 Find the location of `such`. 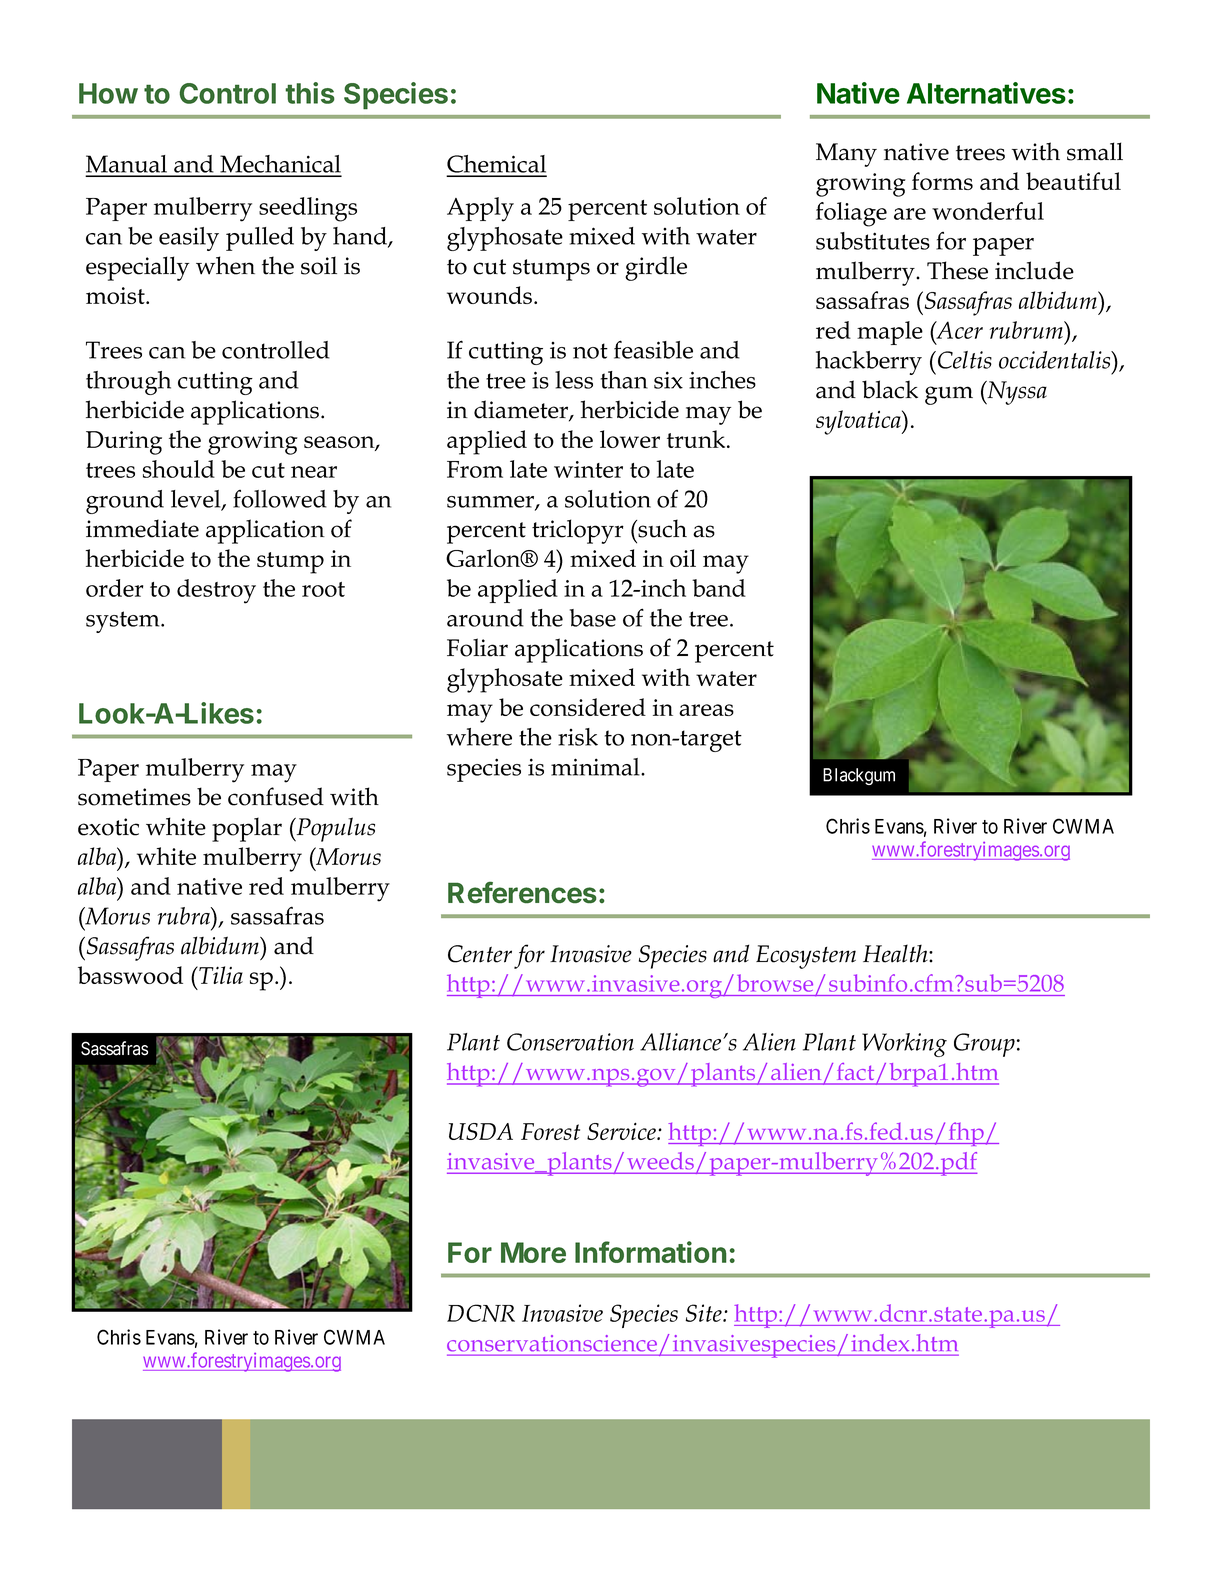

such is located at coordinates (661, 528).
